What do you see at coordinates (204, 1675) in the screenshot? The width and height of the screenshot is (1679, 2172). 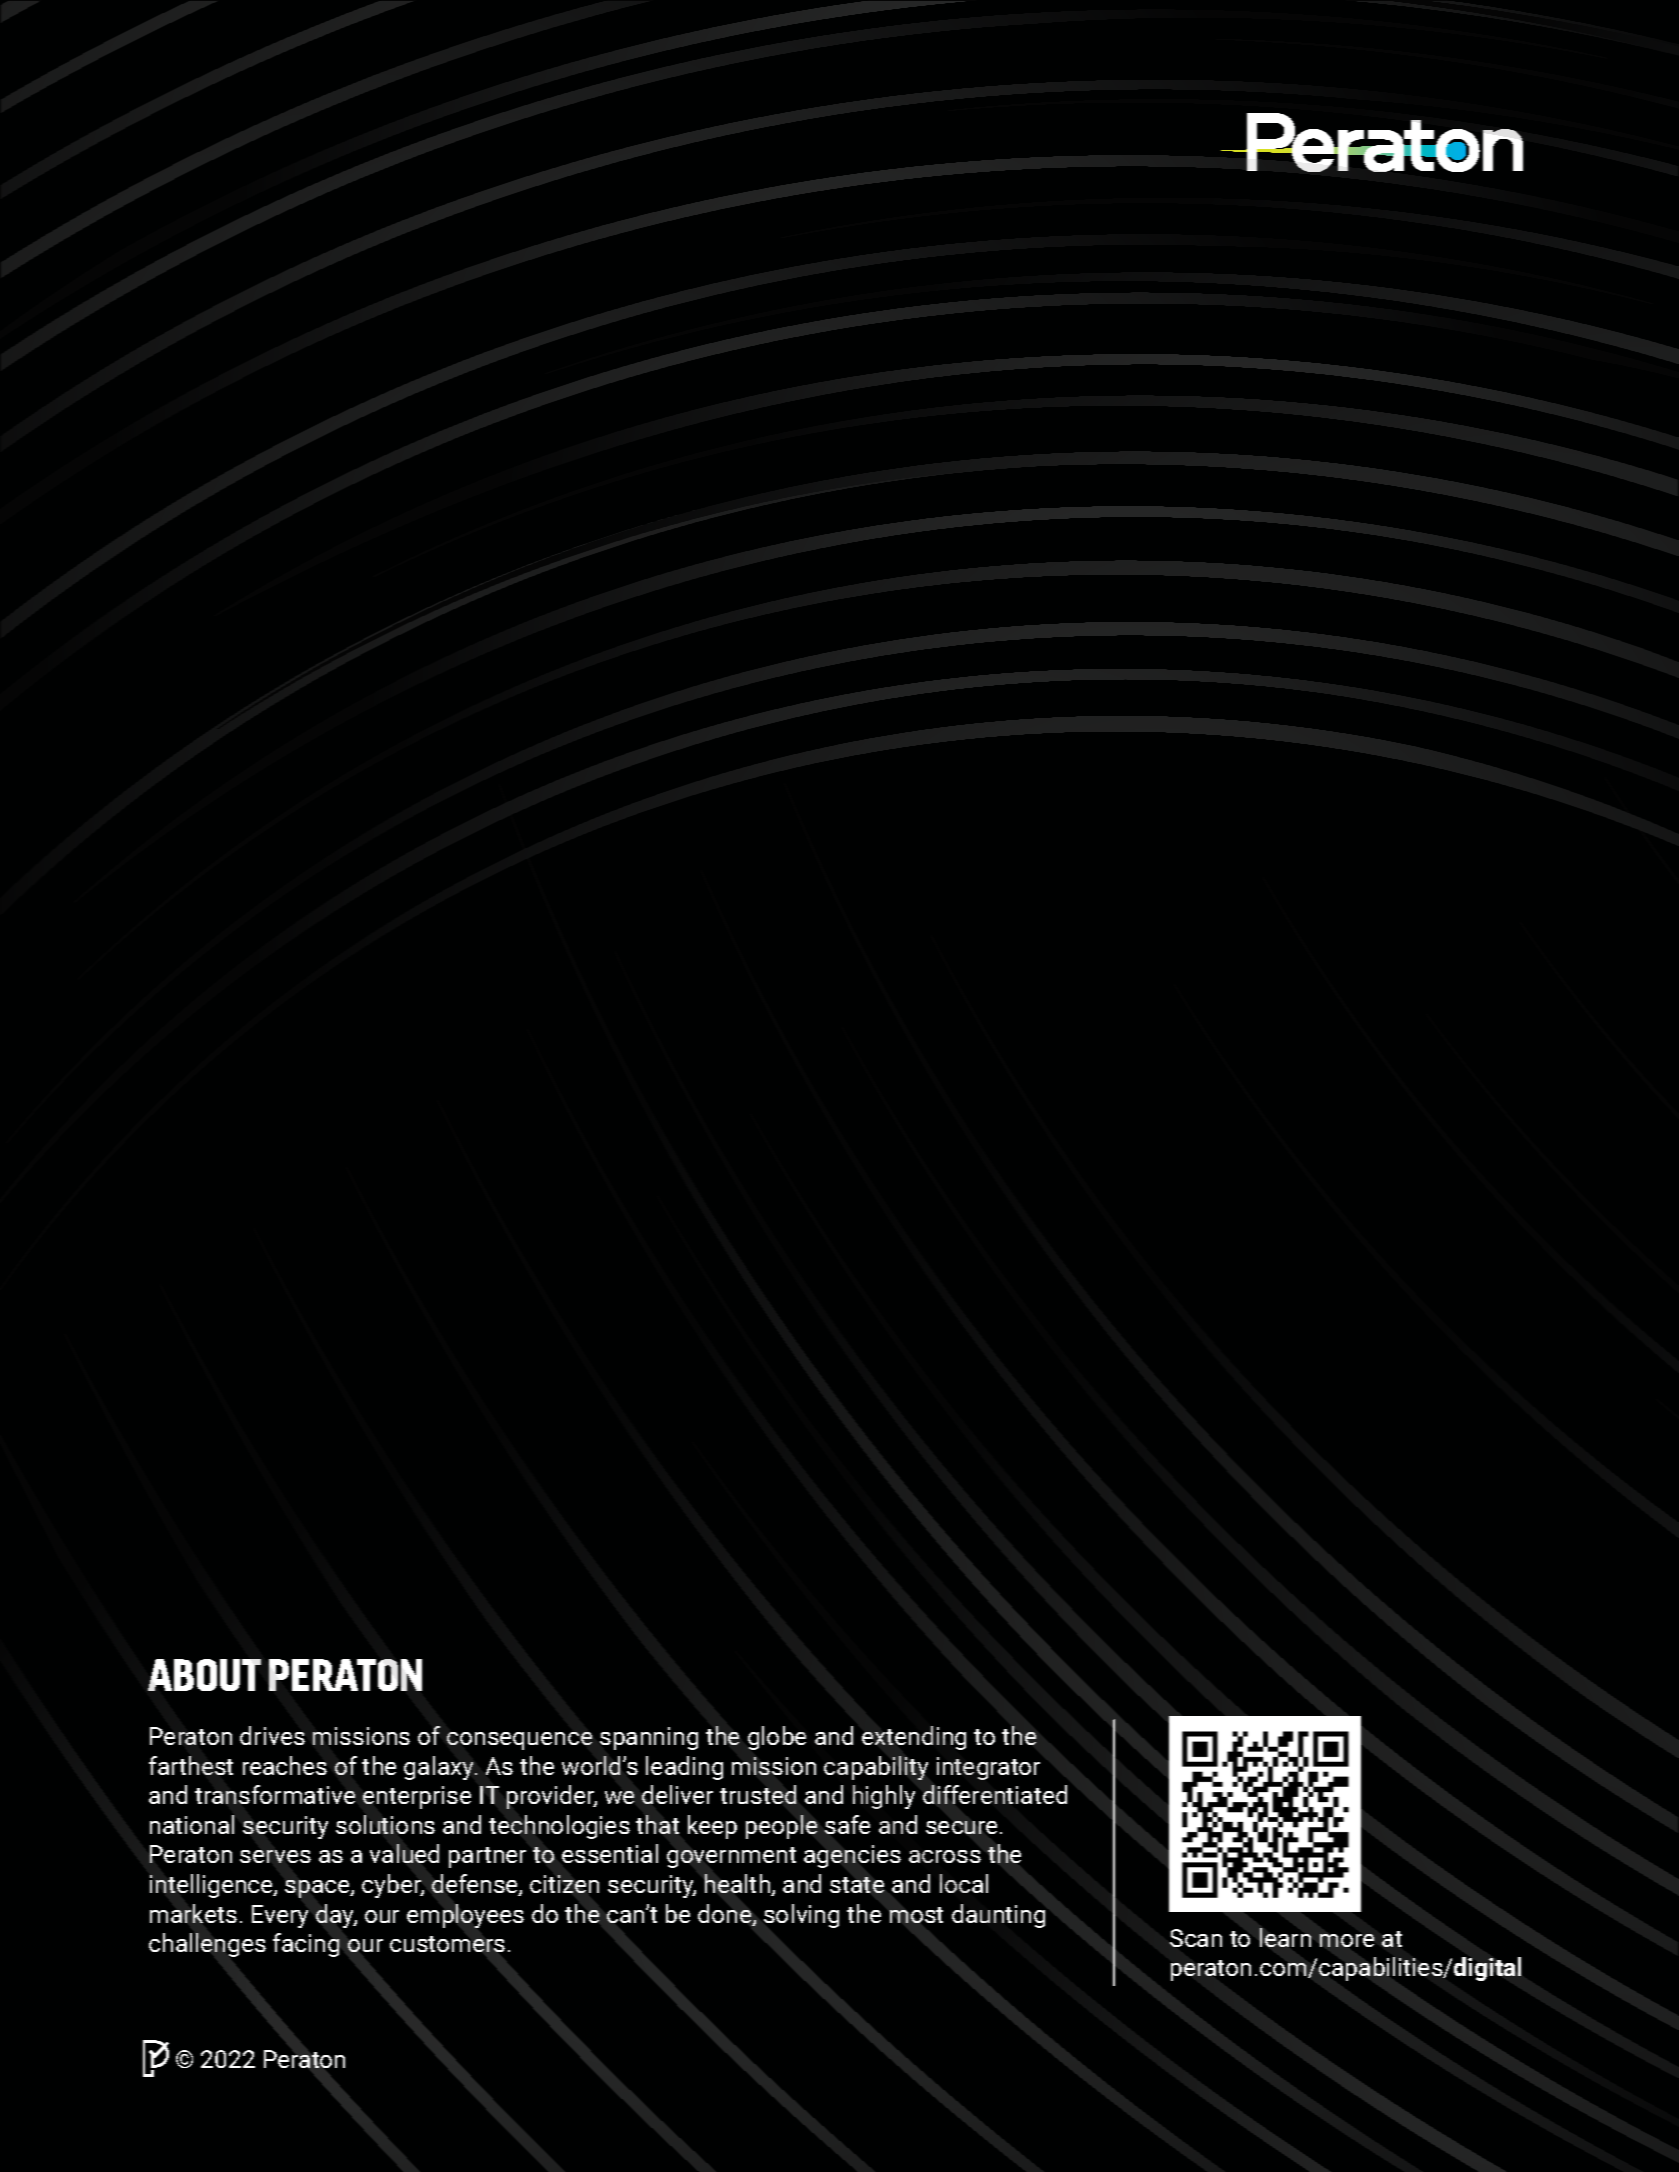 I see `ABOUT` at bounding box center [204, 1675].
